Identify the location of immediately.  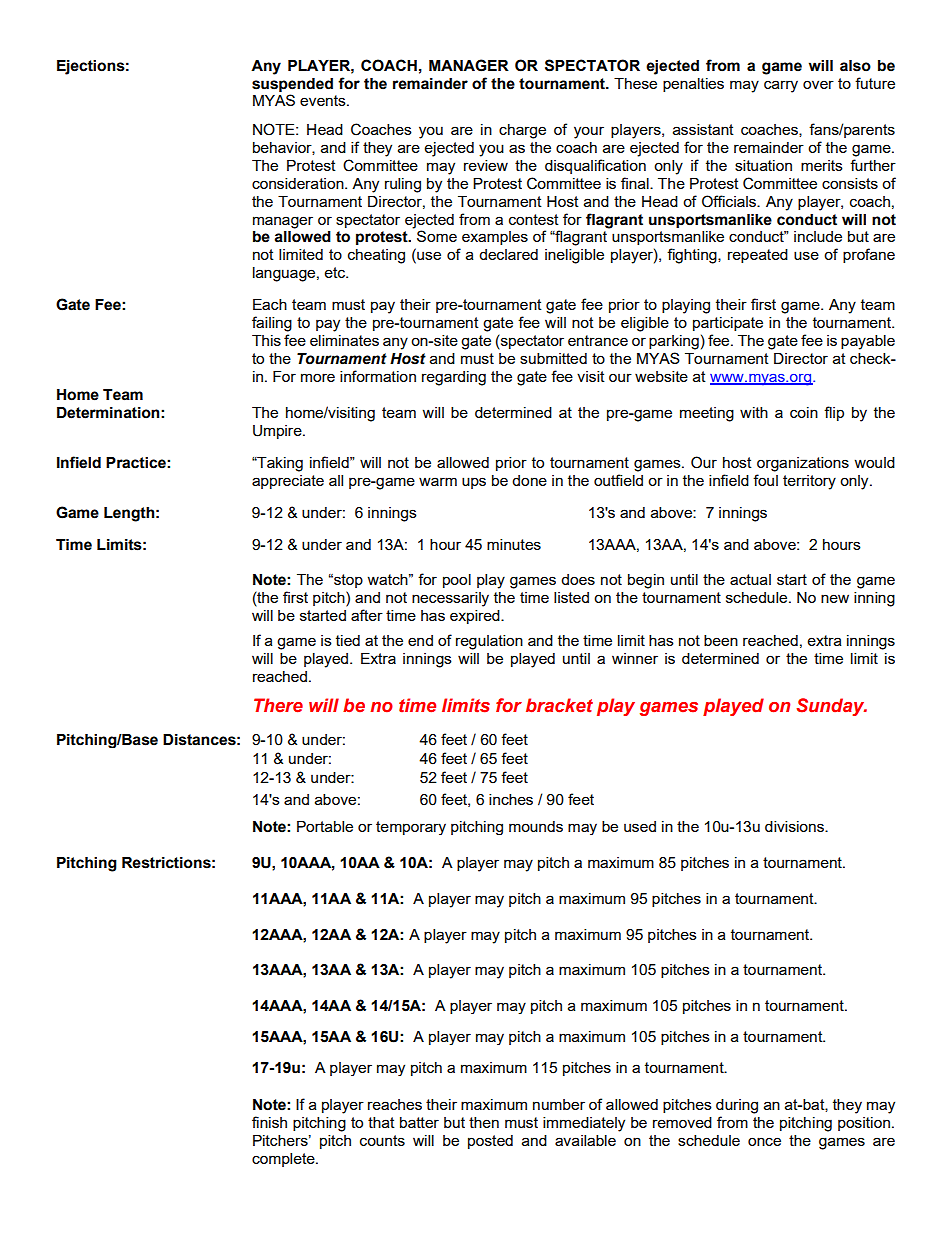
(584, 1124).
